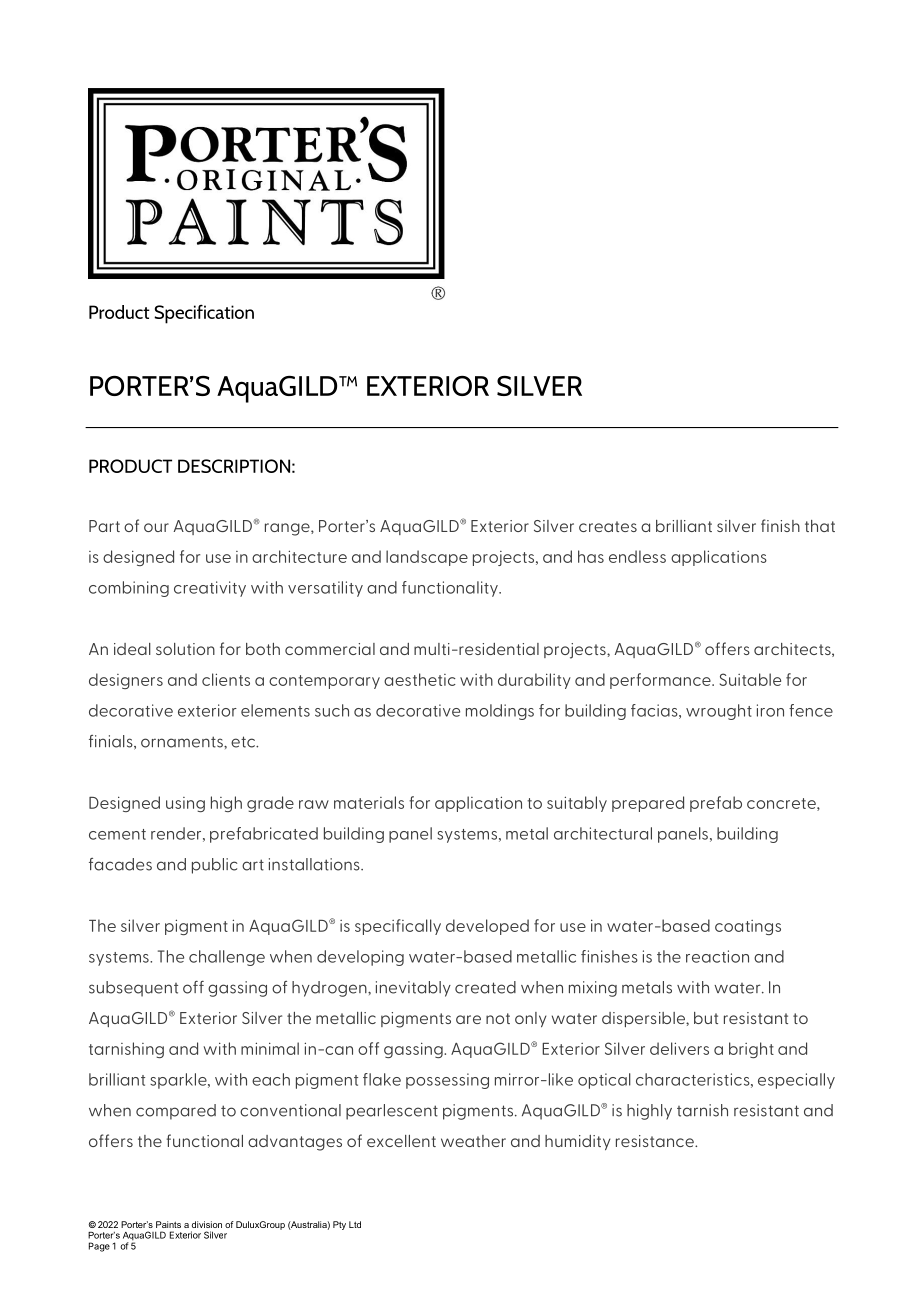 This page has width=924, height=1307. I want to click on creativity, so click(210, 589).
